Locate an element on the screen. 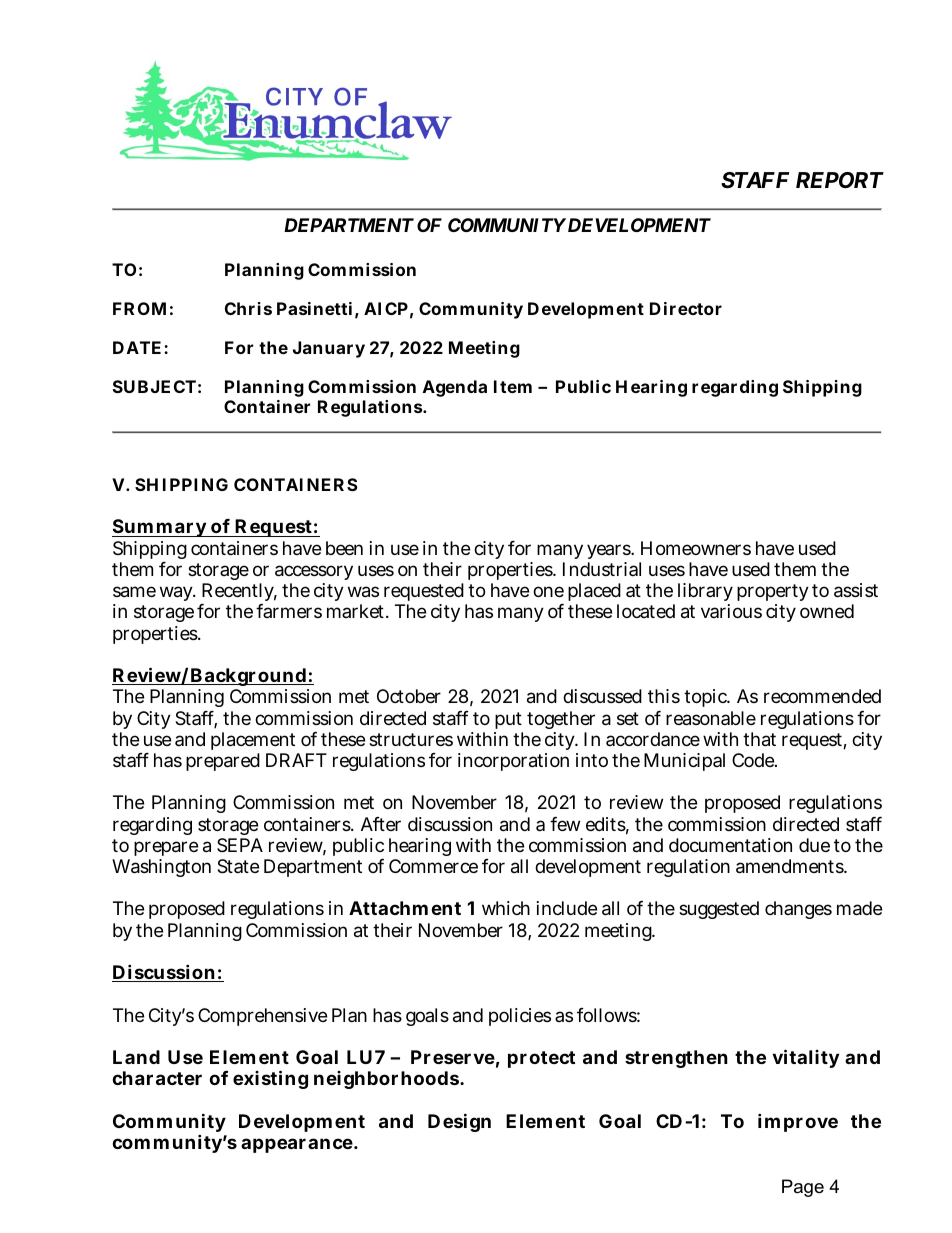 The image size is (952, 1233). recommended is located at coordinates (822, 696).
